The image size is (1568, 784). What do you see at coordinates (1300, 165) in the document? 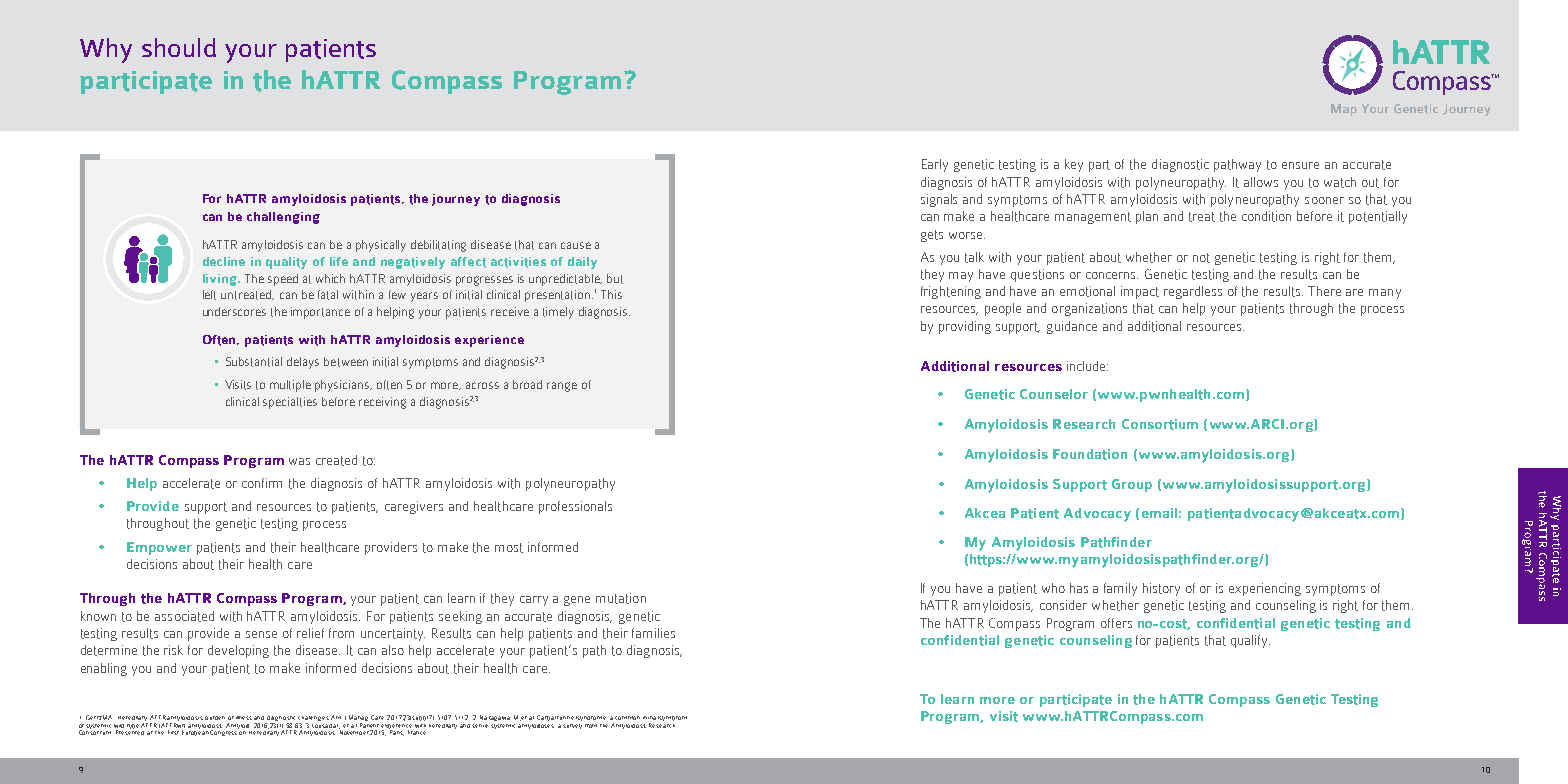
I see `ensure` at bounding box center [1300, 165].
